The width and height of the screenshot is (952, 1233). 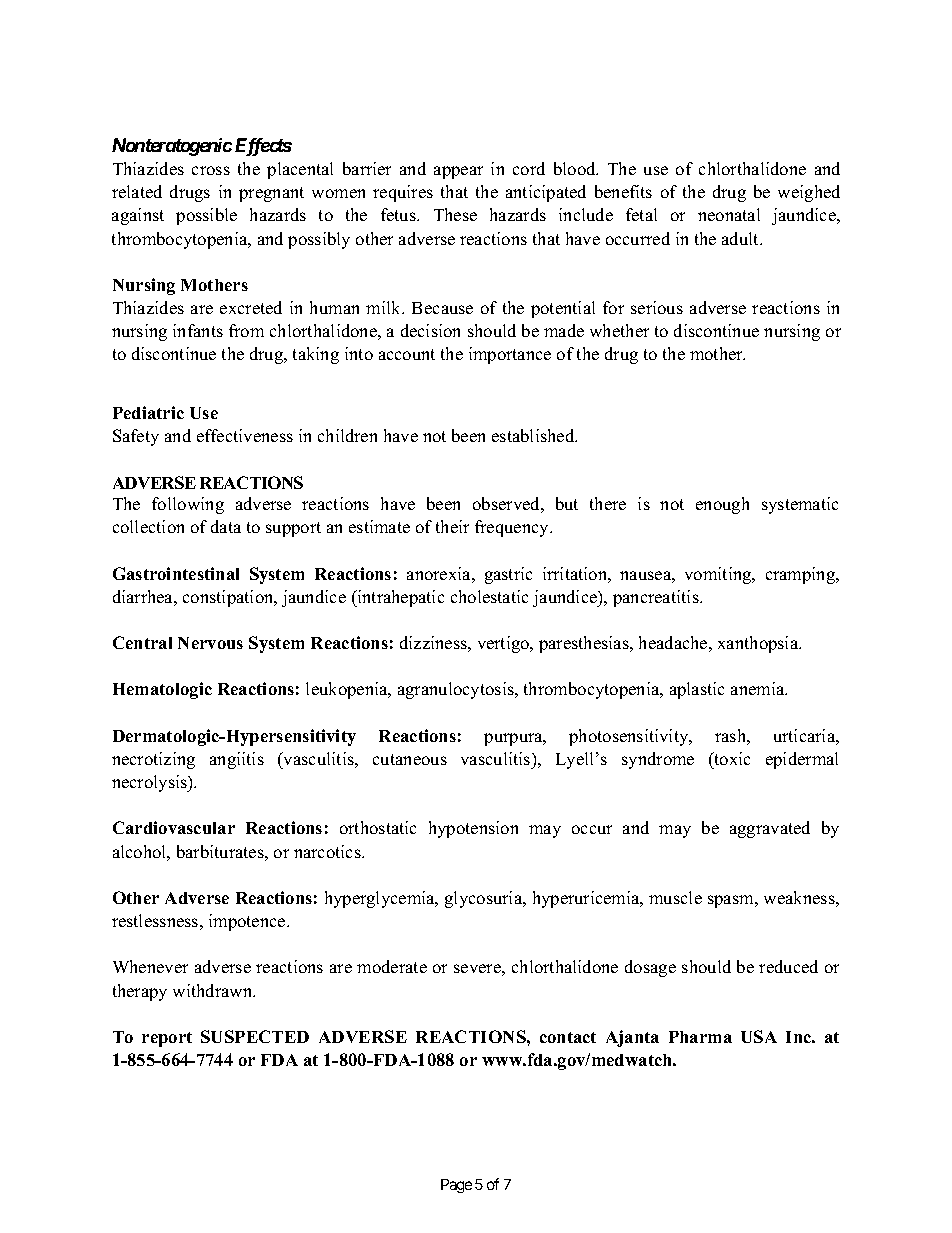 I want to click on hypotension, so click(x=473, y=829).
